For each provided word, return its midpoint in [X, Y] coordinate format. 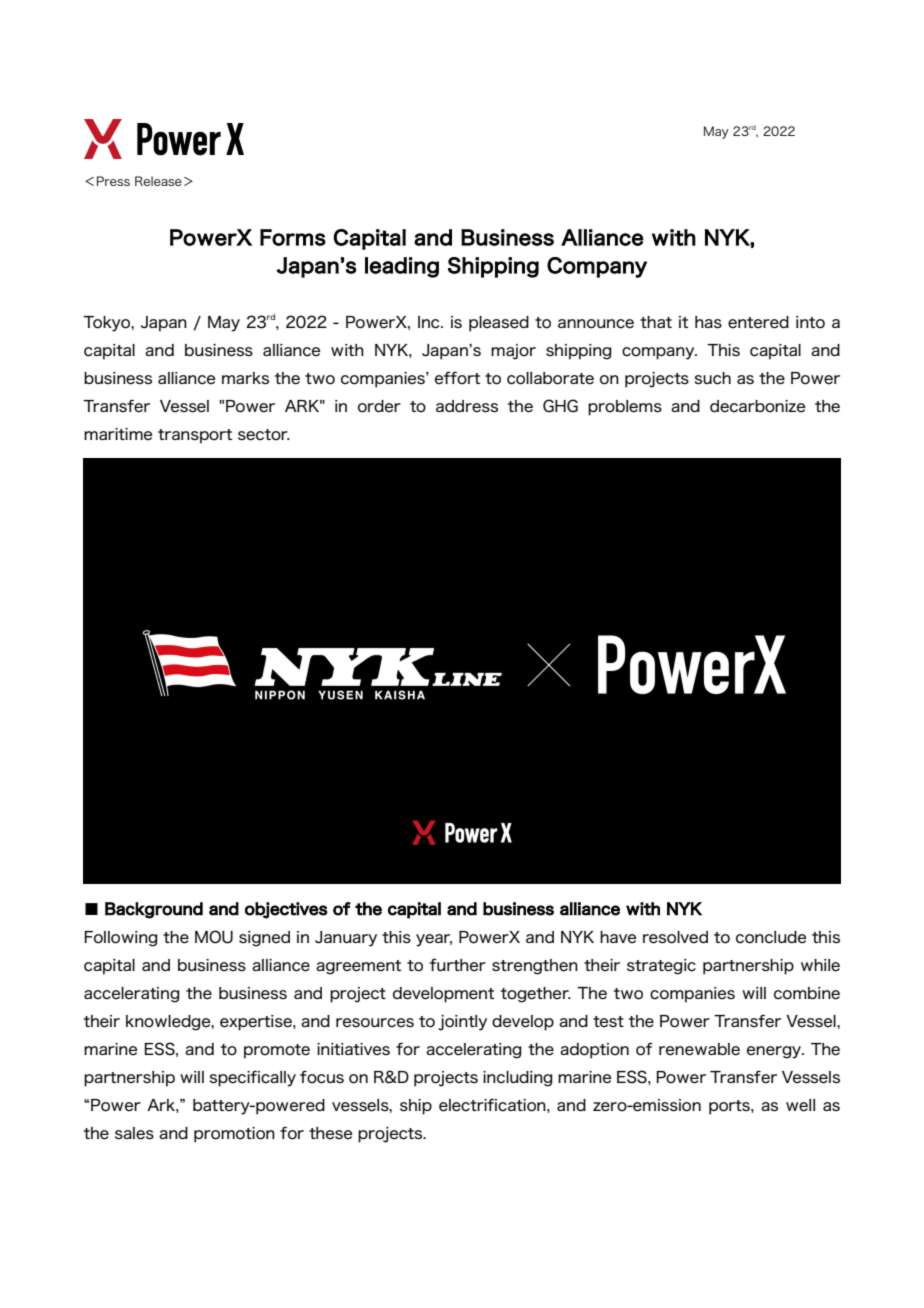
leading [402, 267]
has [708, 322]
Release [158, 181]
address [467, 406]
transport [195, 436]
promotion [234, 1135]
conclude [771, 937]
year [434, 940]
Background [154, 910]
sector [264, 435]
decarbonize [757, 406]
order [379, 406]
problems [625, 408]
